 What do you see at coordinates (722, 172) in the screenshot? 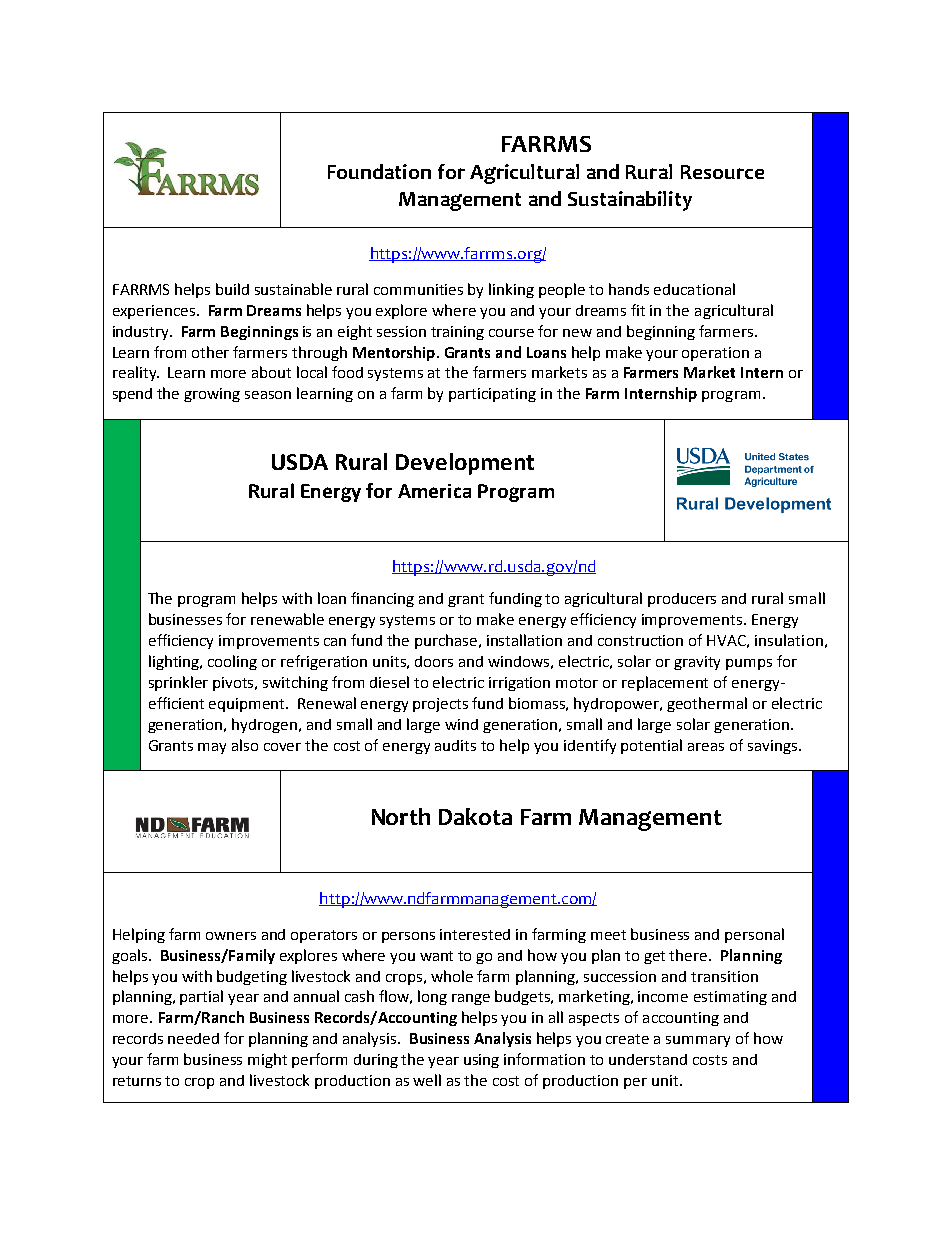
I see `Resource` at bounding box center [722, 172].
